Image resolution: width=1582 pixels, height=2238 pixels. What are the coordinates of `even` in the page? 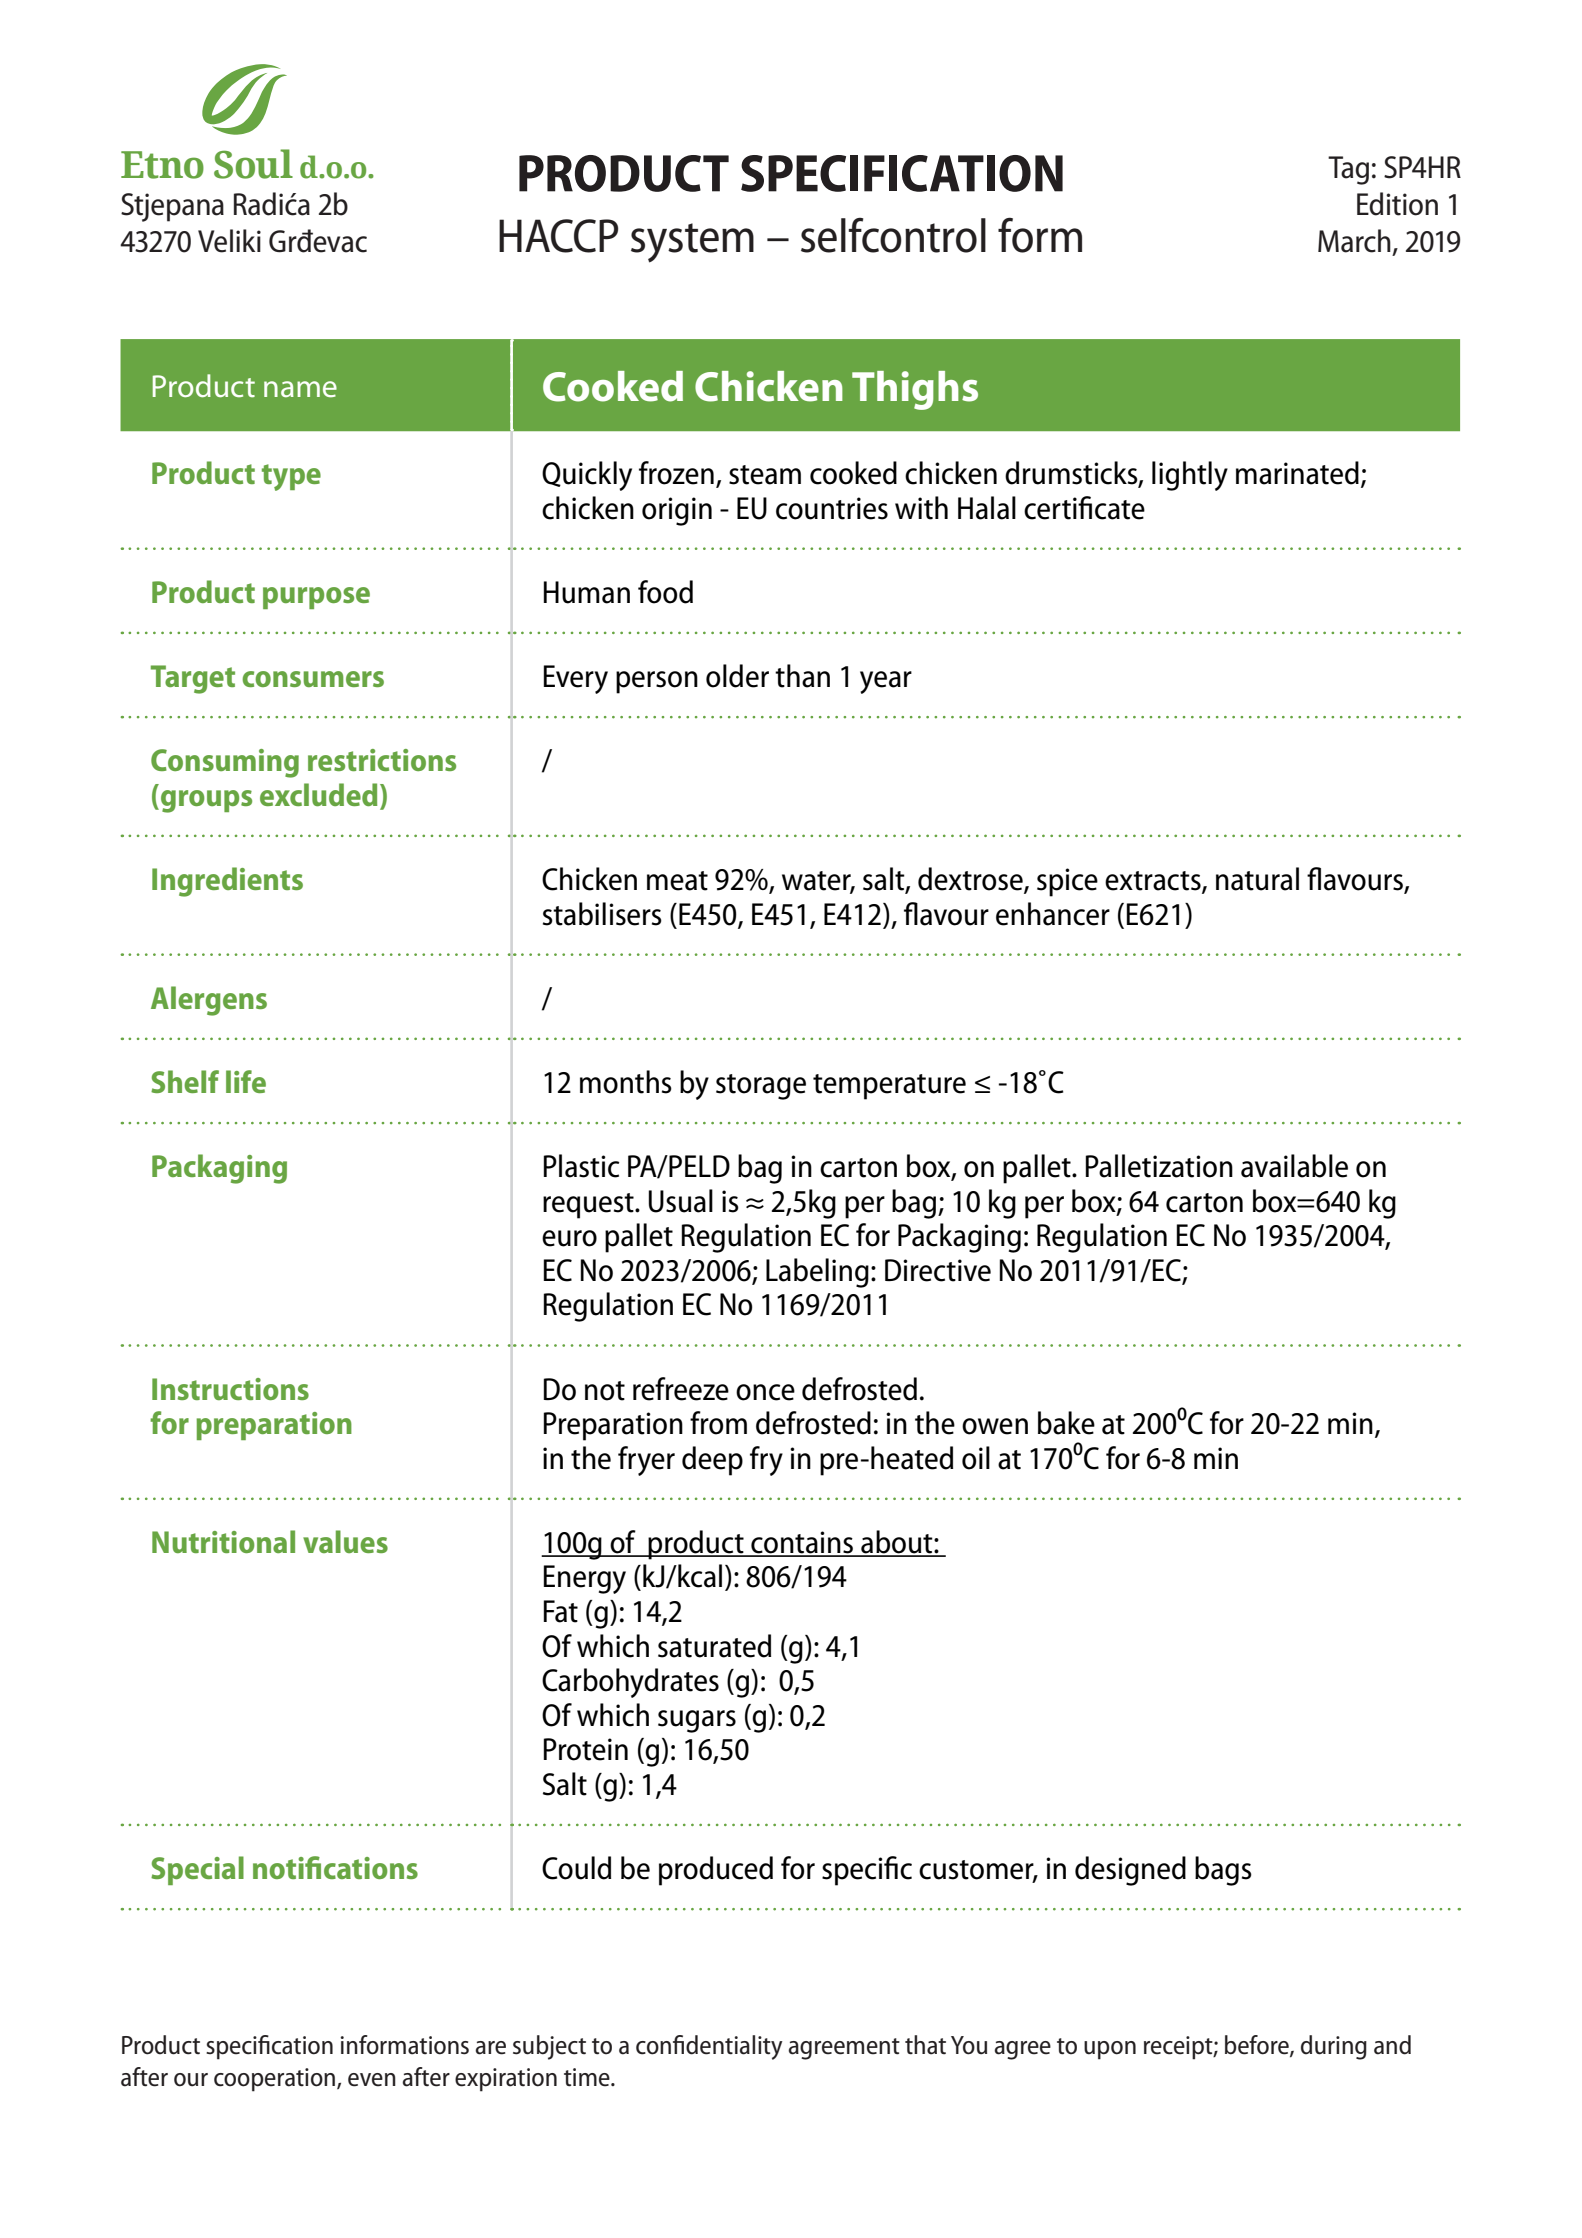 It's located at (372, 2080).
